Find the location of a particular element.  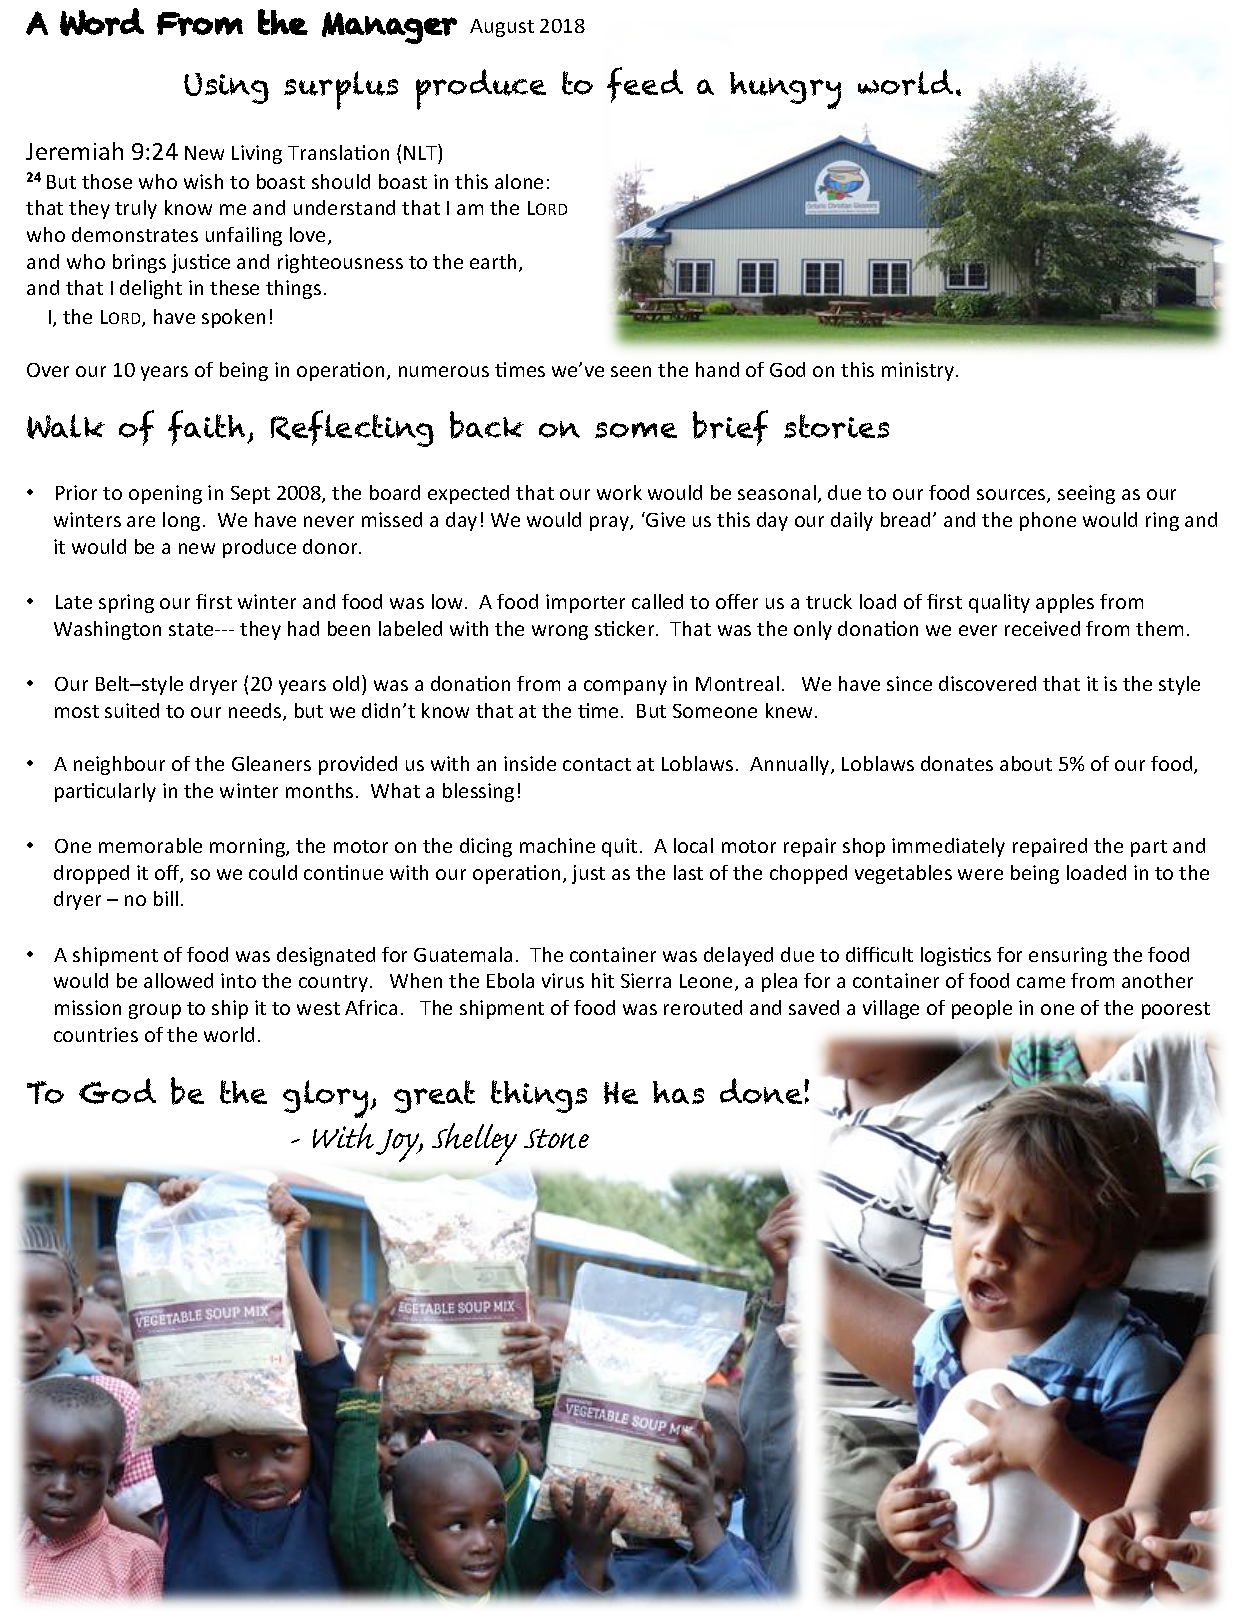

apples is located at coordinates (1065, 603).
